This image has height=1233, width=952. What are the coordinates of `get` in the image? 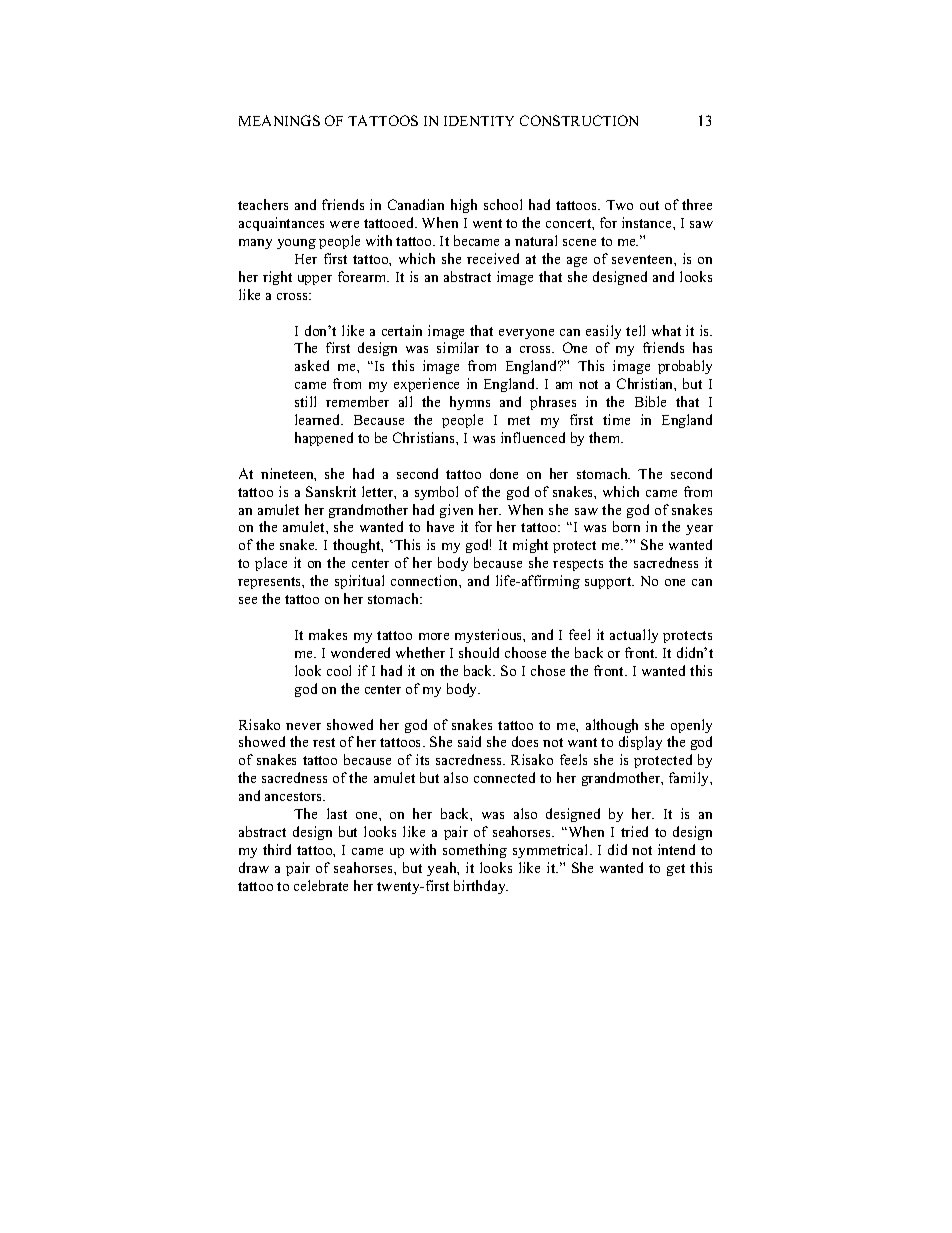 It's located at (676, 870).
